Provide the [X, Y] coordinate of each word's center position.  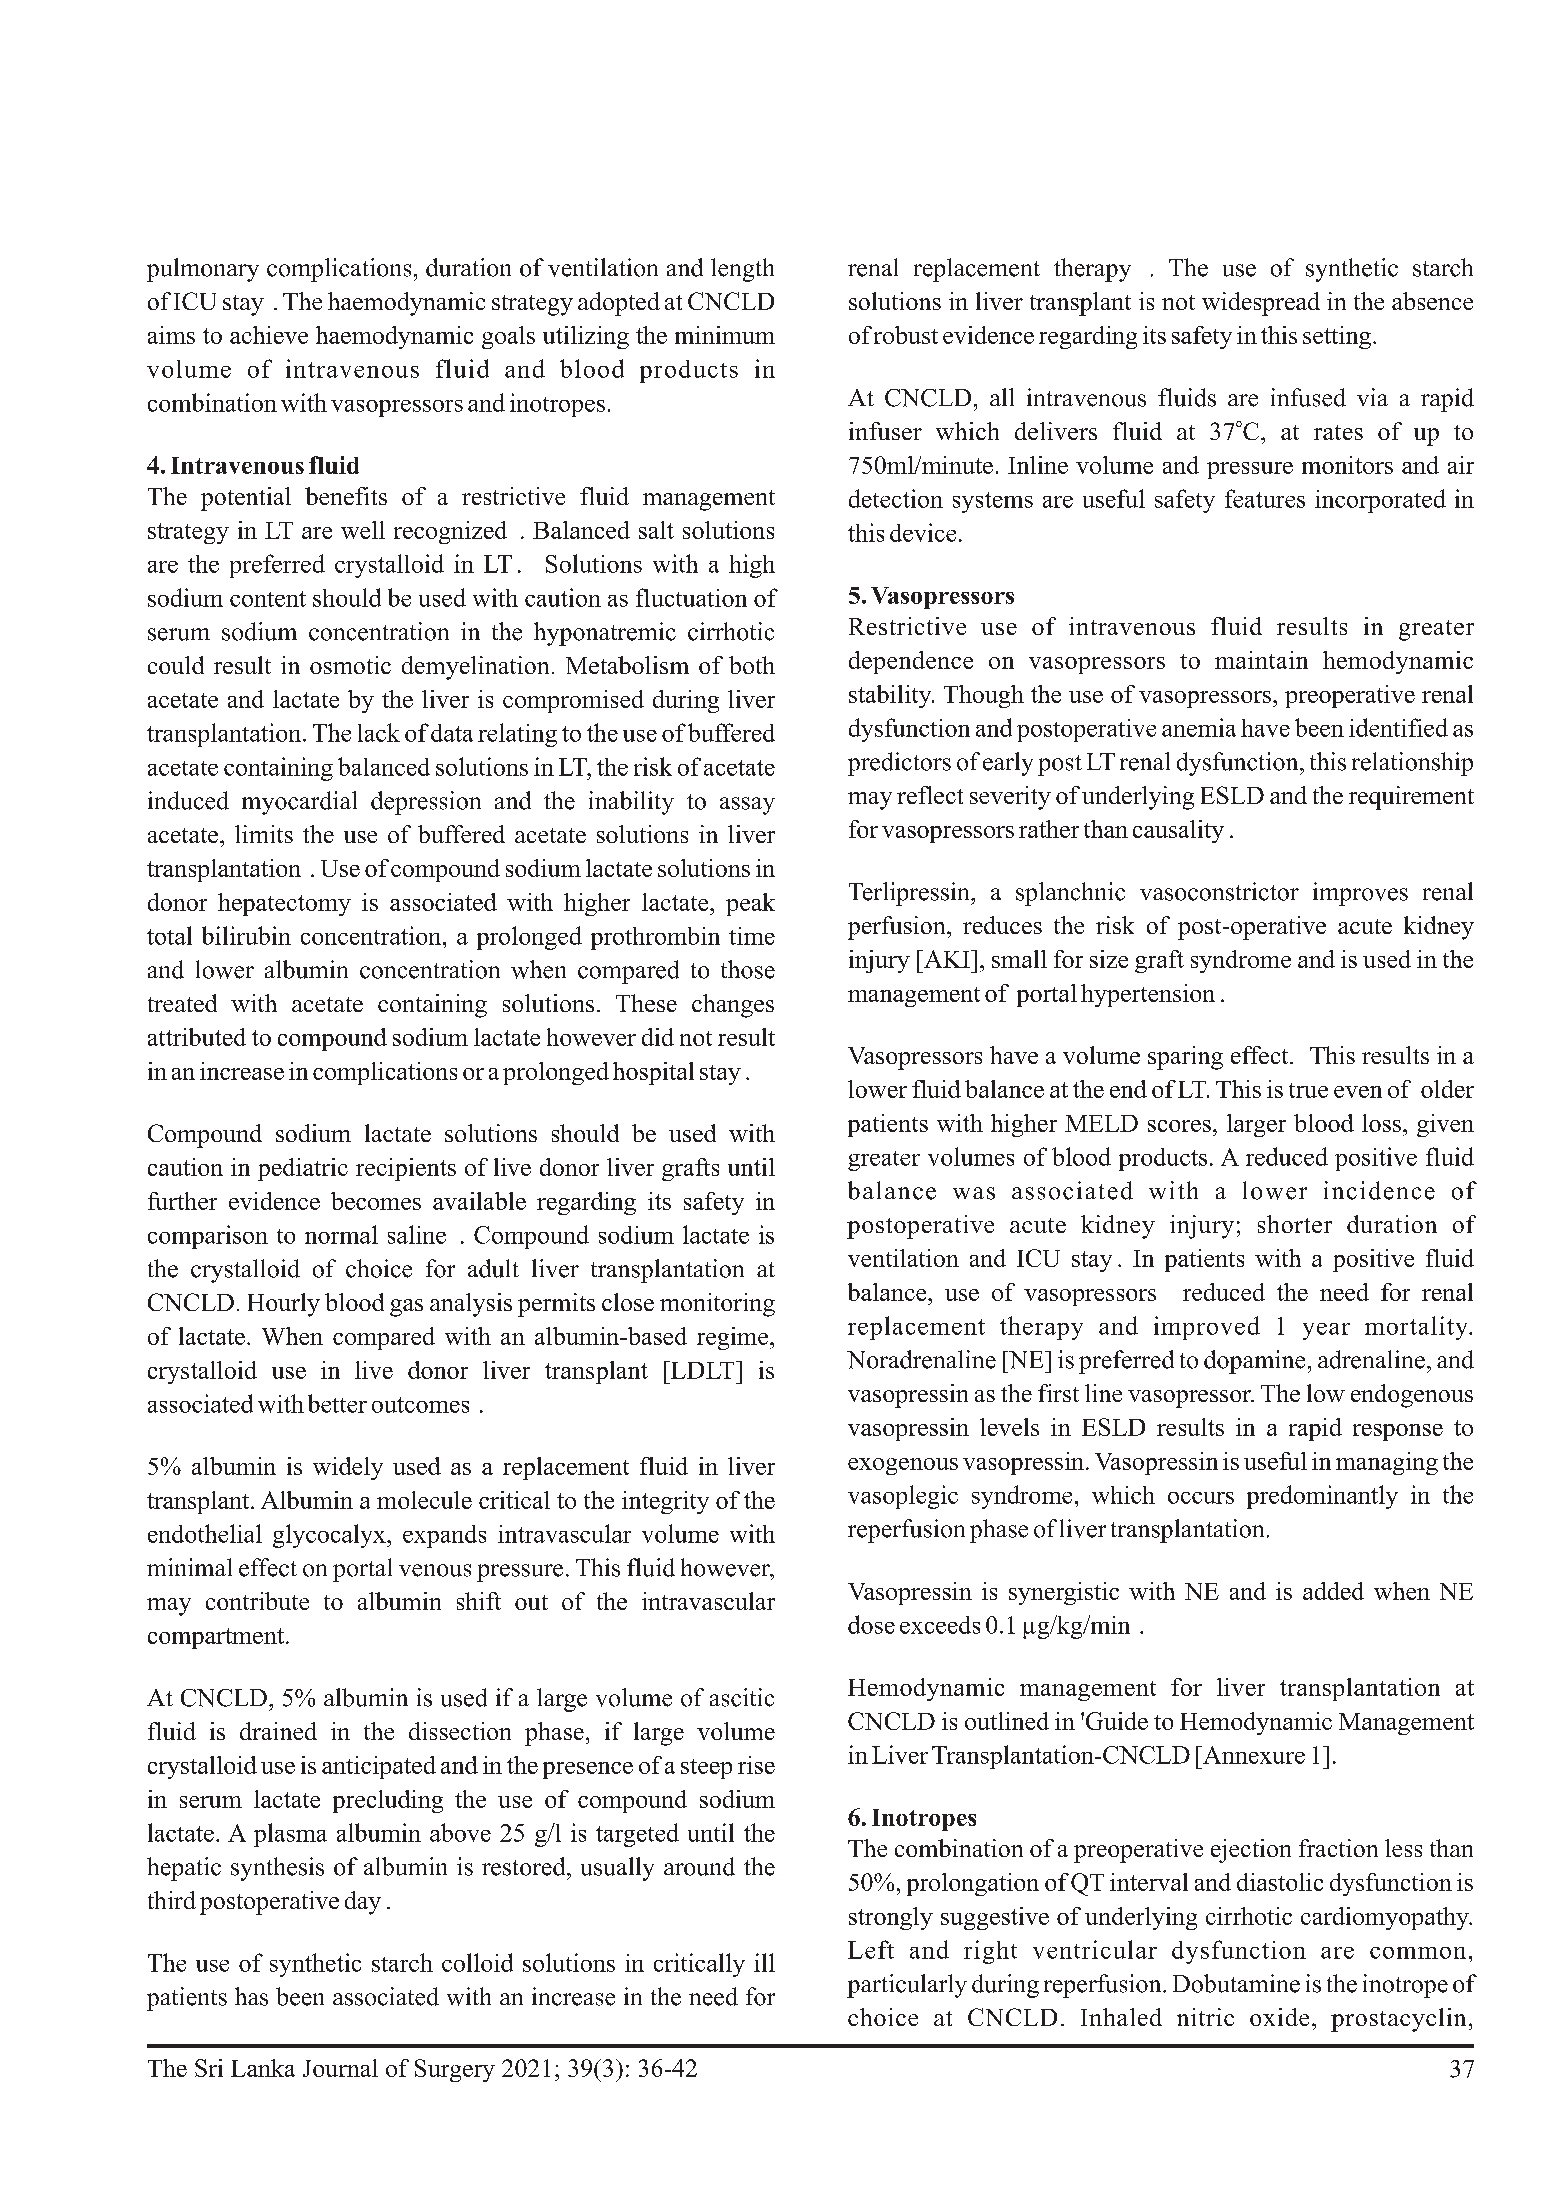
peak [750, 904]
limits [264, 834]
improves [1360, 894]
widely [348, 1468]
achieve [269, 335]
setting [1337, 337]
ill [764, 1962]
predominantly [1322, 1497]
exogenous [903, 1466]
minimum [725, 335]
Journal [340, 2068]
